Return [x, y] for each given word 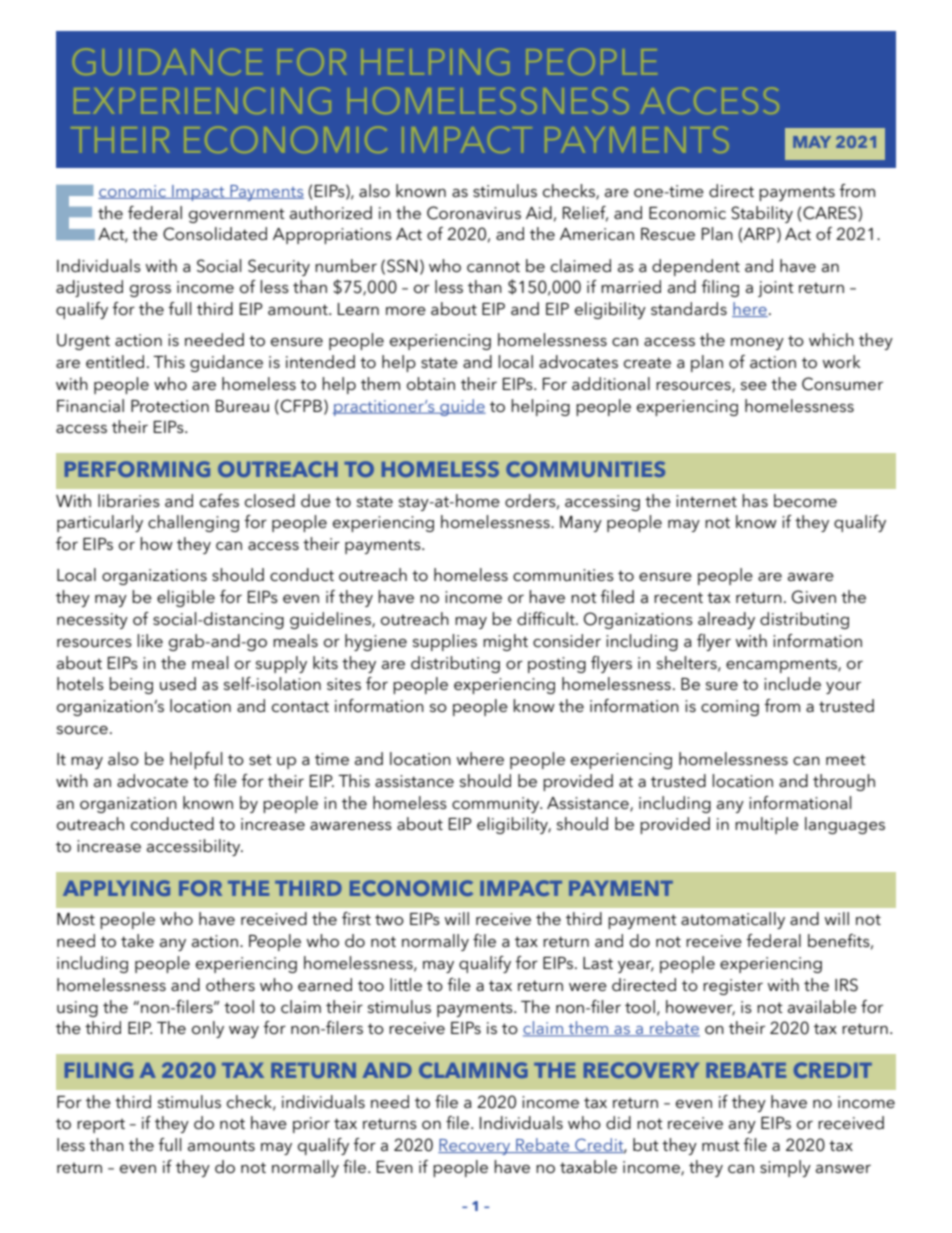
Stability [762, 214]
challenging [193, 523]
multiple [767, 825]
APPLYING [116, 888]
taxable [588, 1166]
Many [581, 524]
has [755, 500]
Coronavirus [474, 213]
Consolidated [215, 234]
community [497, 805]
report [101, 1126]
